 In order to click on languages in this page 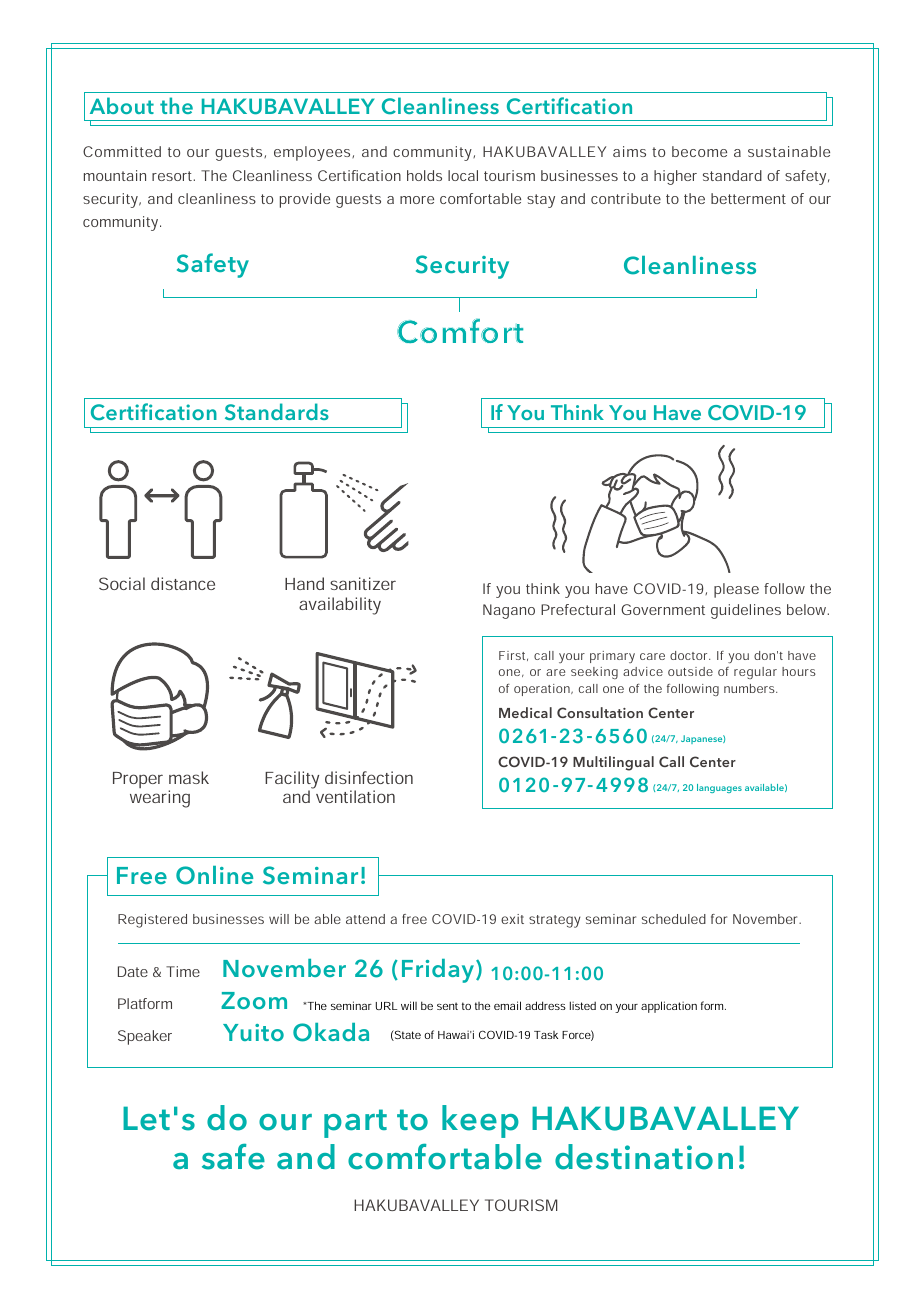, I will do `click(719, 788)`.
